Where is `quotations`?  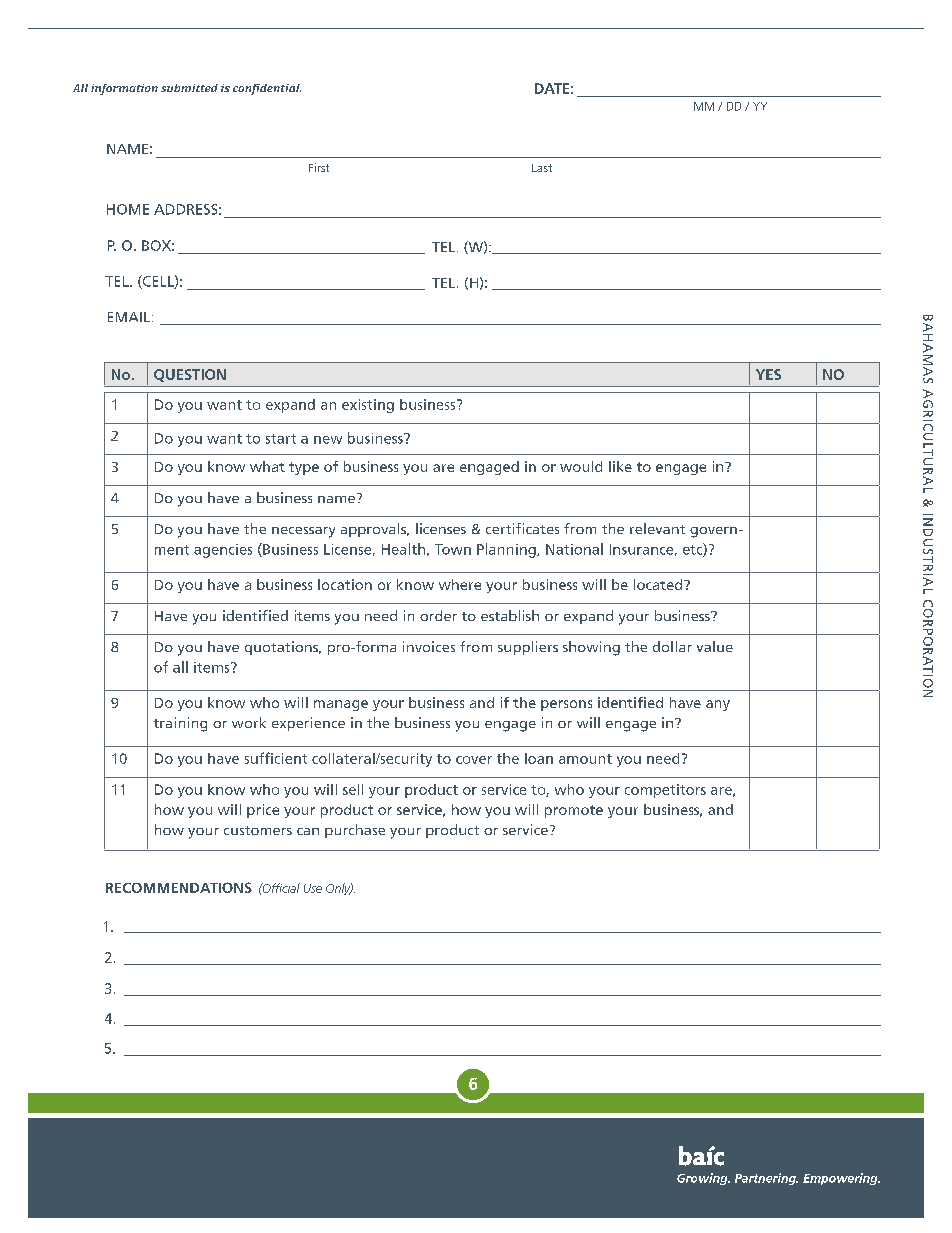
quotations is located at coordinates (283, 648).
